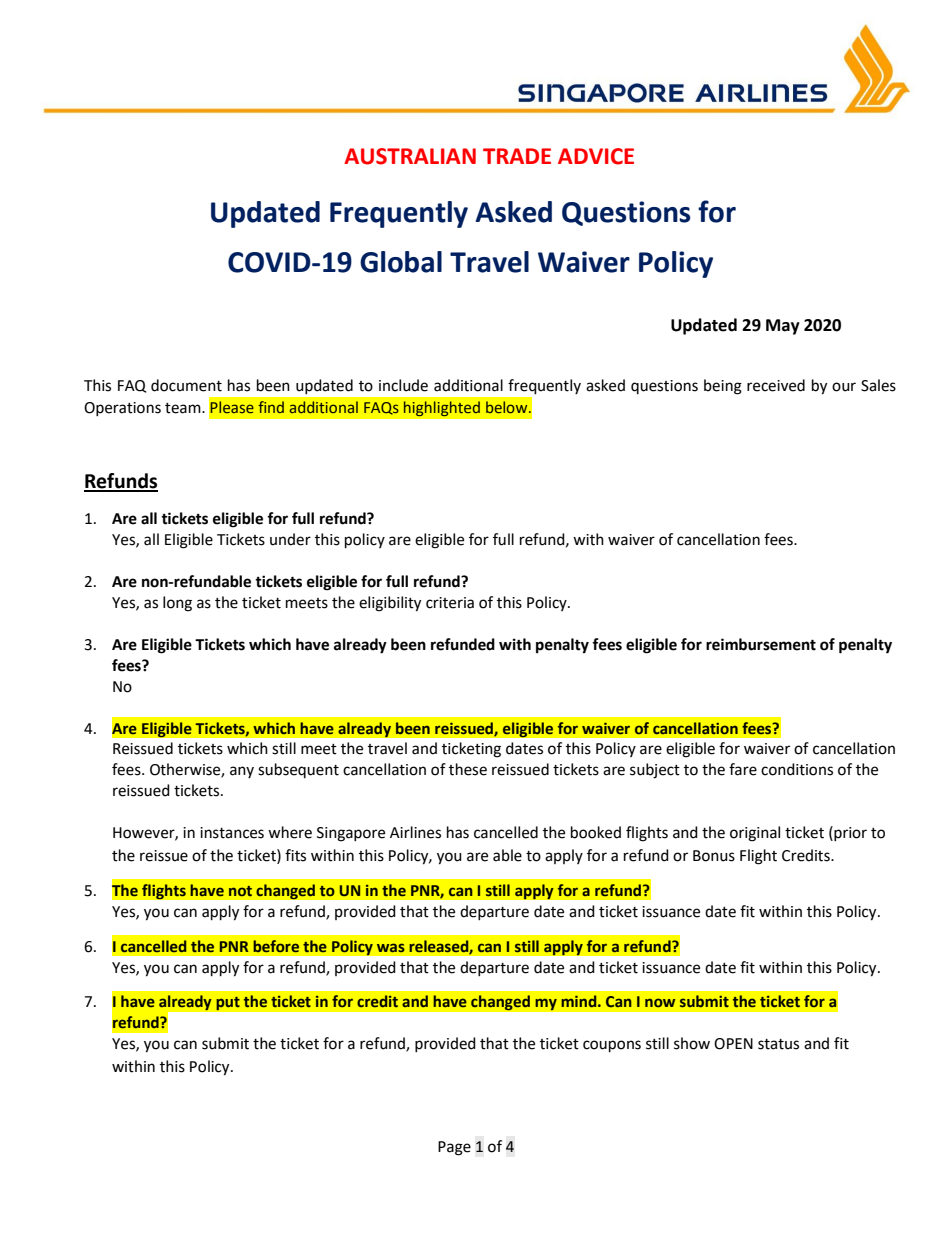  What do you see at coordinates (415, 832) in the screenshot?
I see `Airlines` at bounding box center [415, 832].
